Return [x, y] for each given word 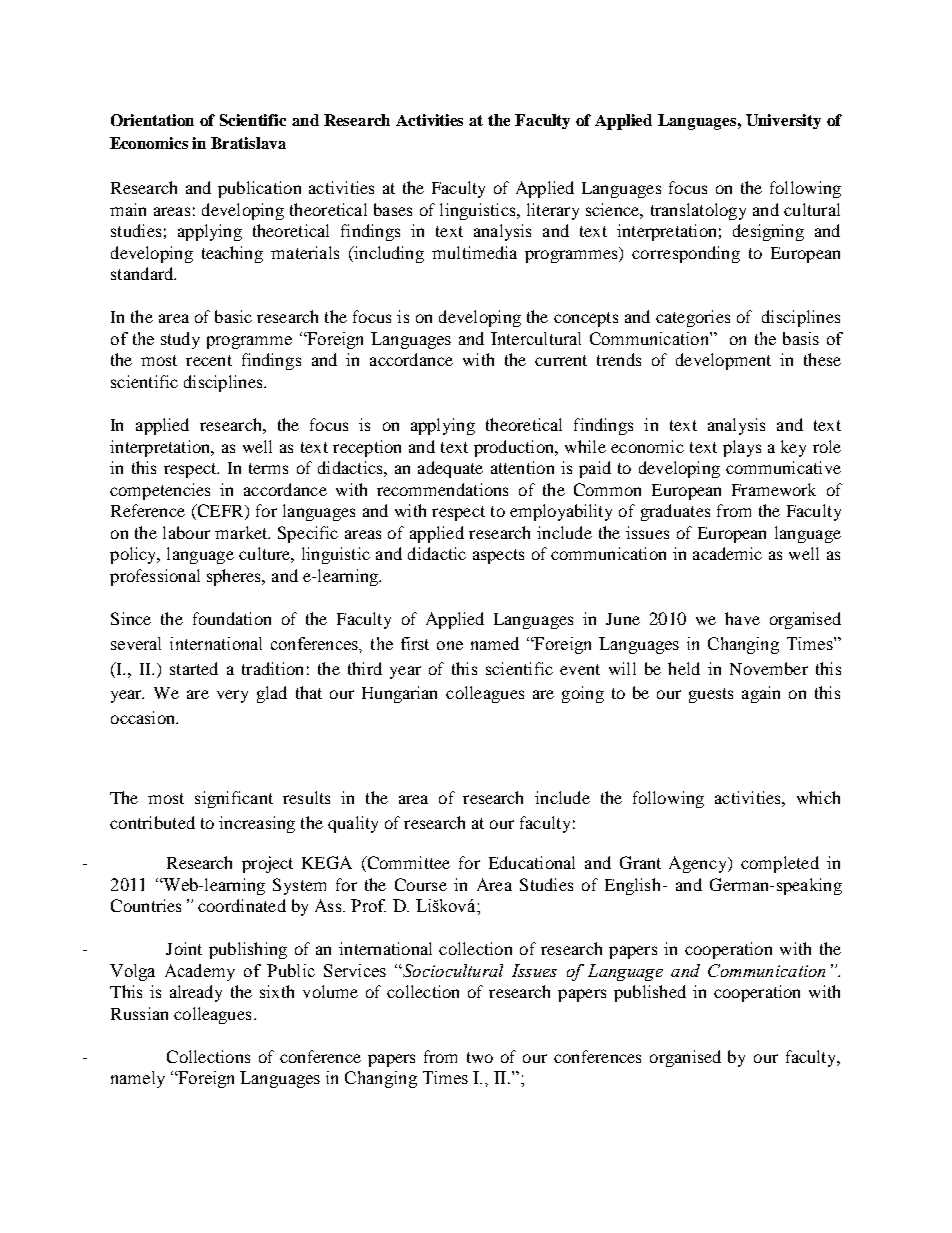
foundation [232, 618]
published [650, 993]
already [196, 993]
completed [780, 864]
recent [209, 360]
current [561, 360]
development [723, 361]
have [742, 618]
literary [553, 211]
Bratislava [248, 143]
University [783, 121]
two [480, 1057]
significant [234, 799]
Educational [532, 862]
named [495, 643]
